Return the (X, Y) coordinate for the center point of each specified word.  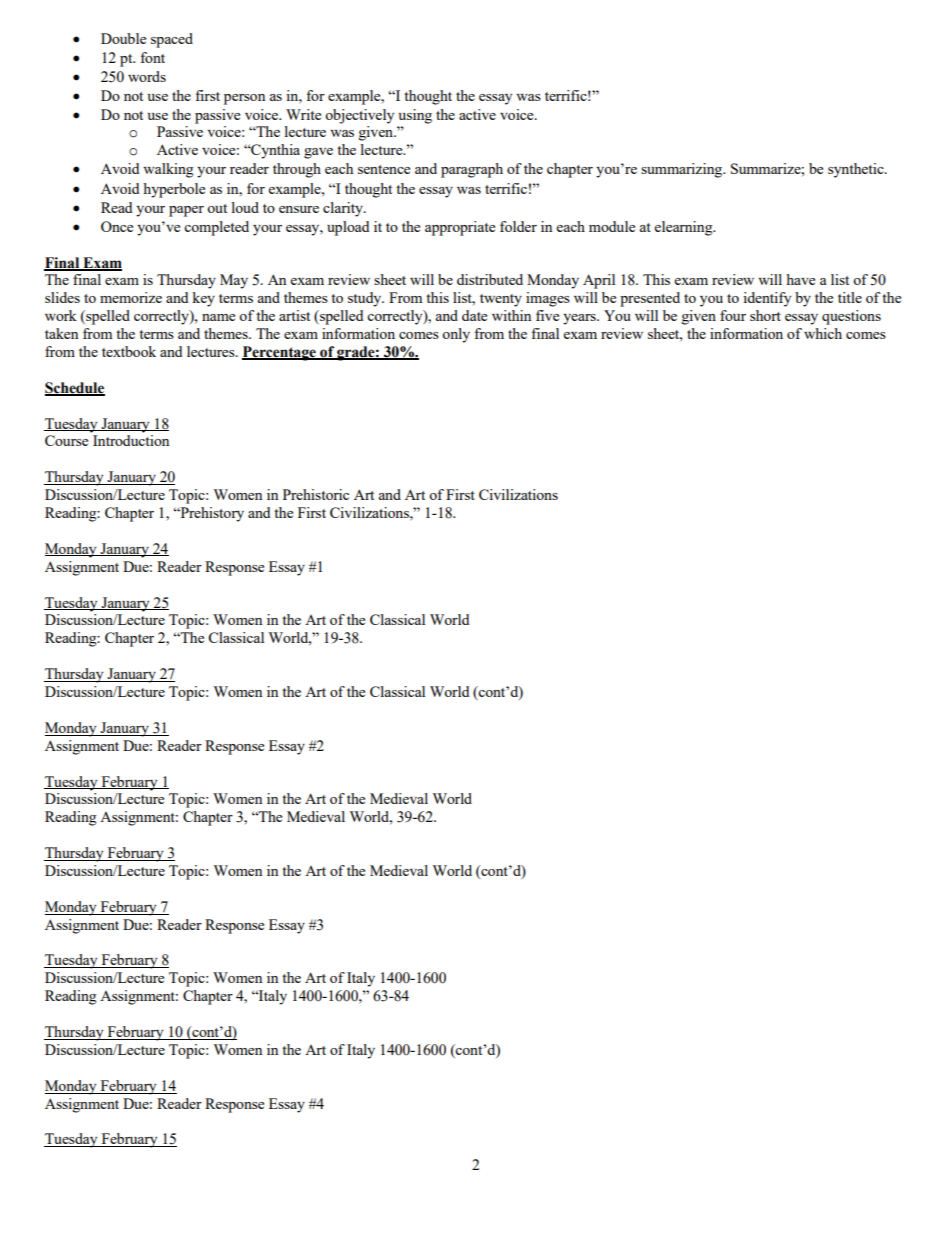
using (415, 116)
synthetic (857, 170)
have (800, 279)
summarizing (683, 170)
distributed (490, 279)
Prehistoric (316, 494)
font (152, 57)
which (823, 333)
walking (168, 170)
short (765, 315)
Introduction (131, 440)
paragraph (472, 170)
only (456, 335)
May (234, 281)
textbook (129, 351)
